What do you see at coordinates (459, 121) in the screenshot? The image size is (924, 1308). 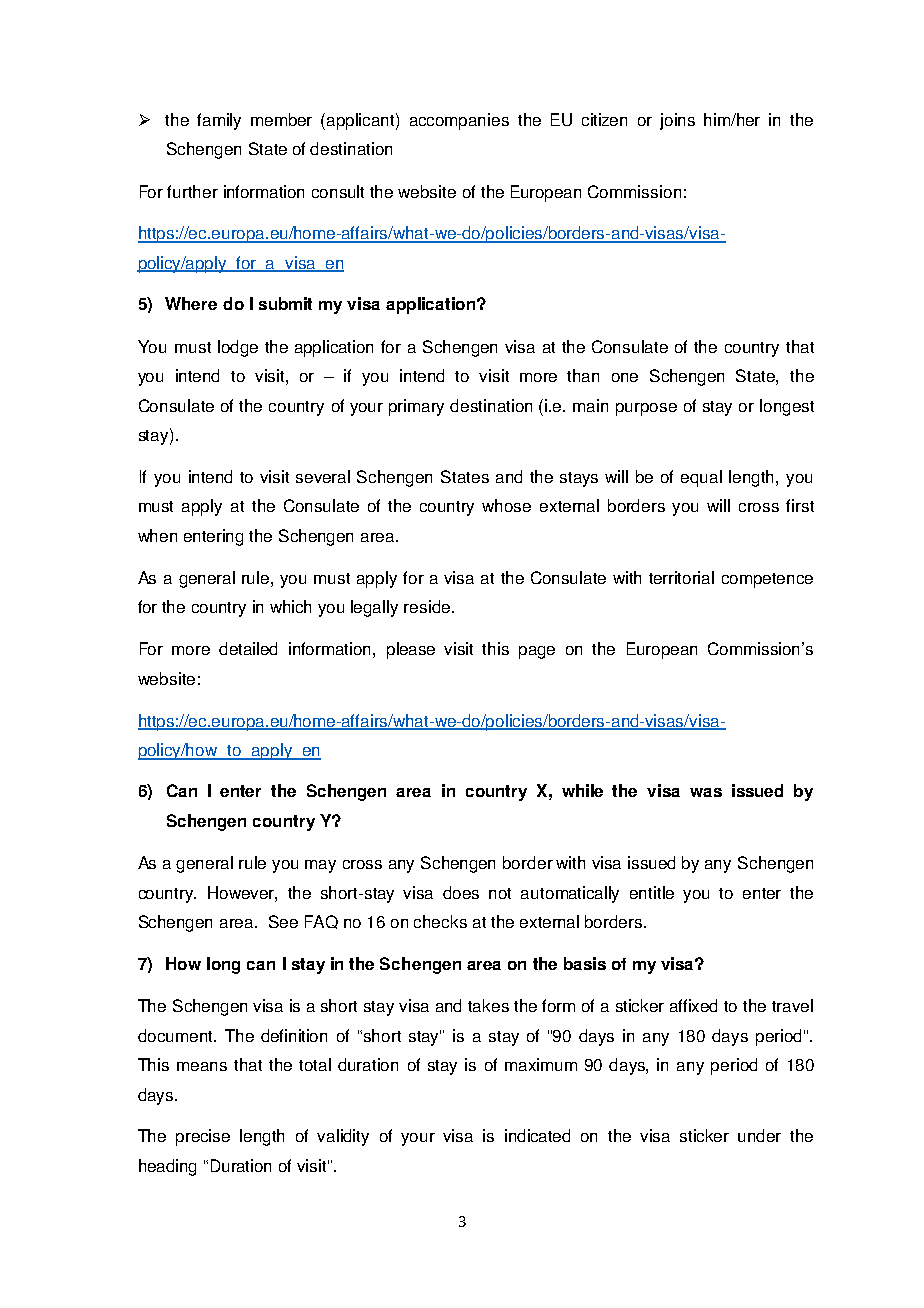 I see `accompanies` at bounding box center [459, 121].
